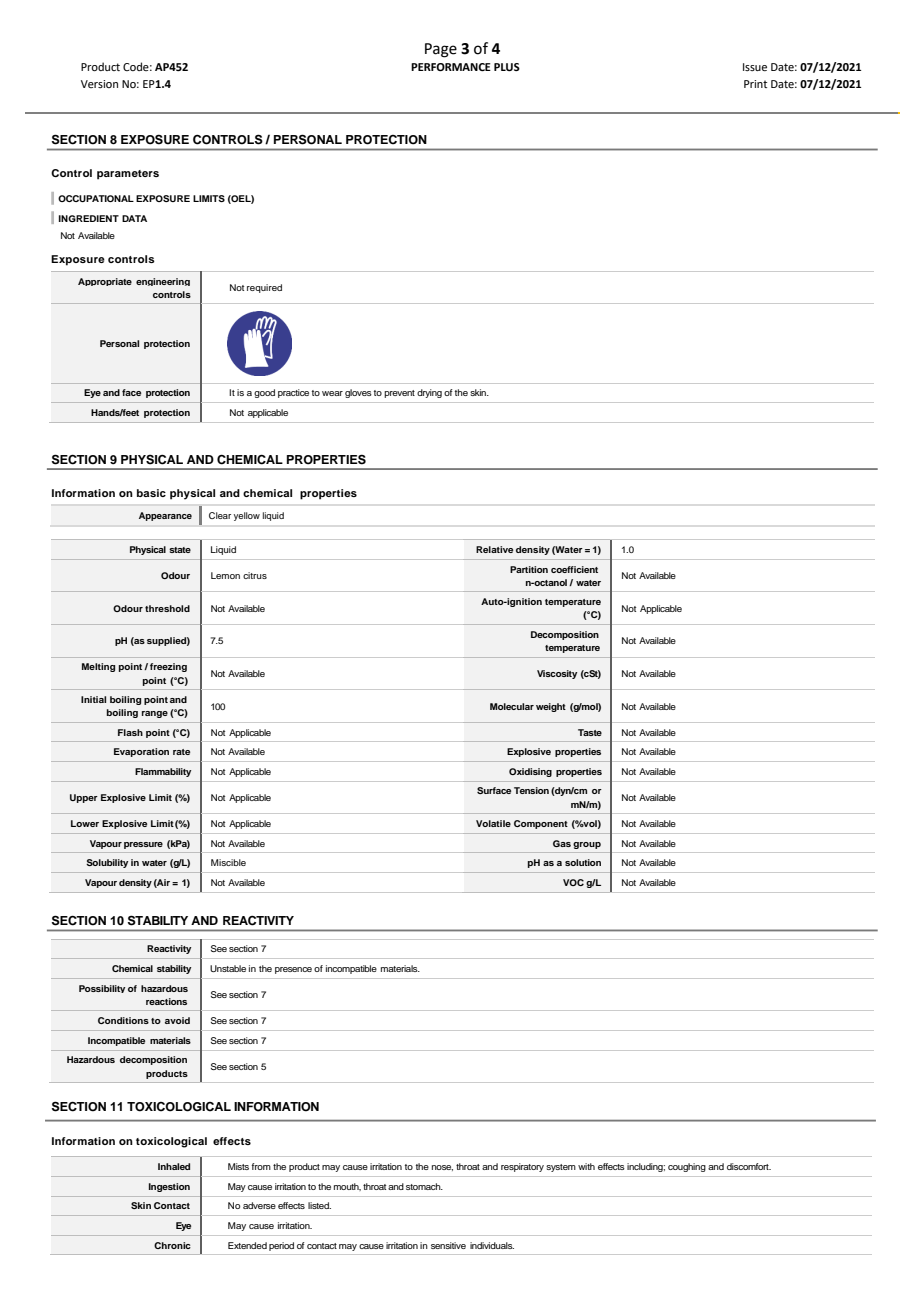  What do you see at coordinates (512, 706) in the page?
I see `Molecular` at bounding box center [512, 706].
